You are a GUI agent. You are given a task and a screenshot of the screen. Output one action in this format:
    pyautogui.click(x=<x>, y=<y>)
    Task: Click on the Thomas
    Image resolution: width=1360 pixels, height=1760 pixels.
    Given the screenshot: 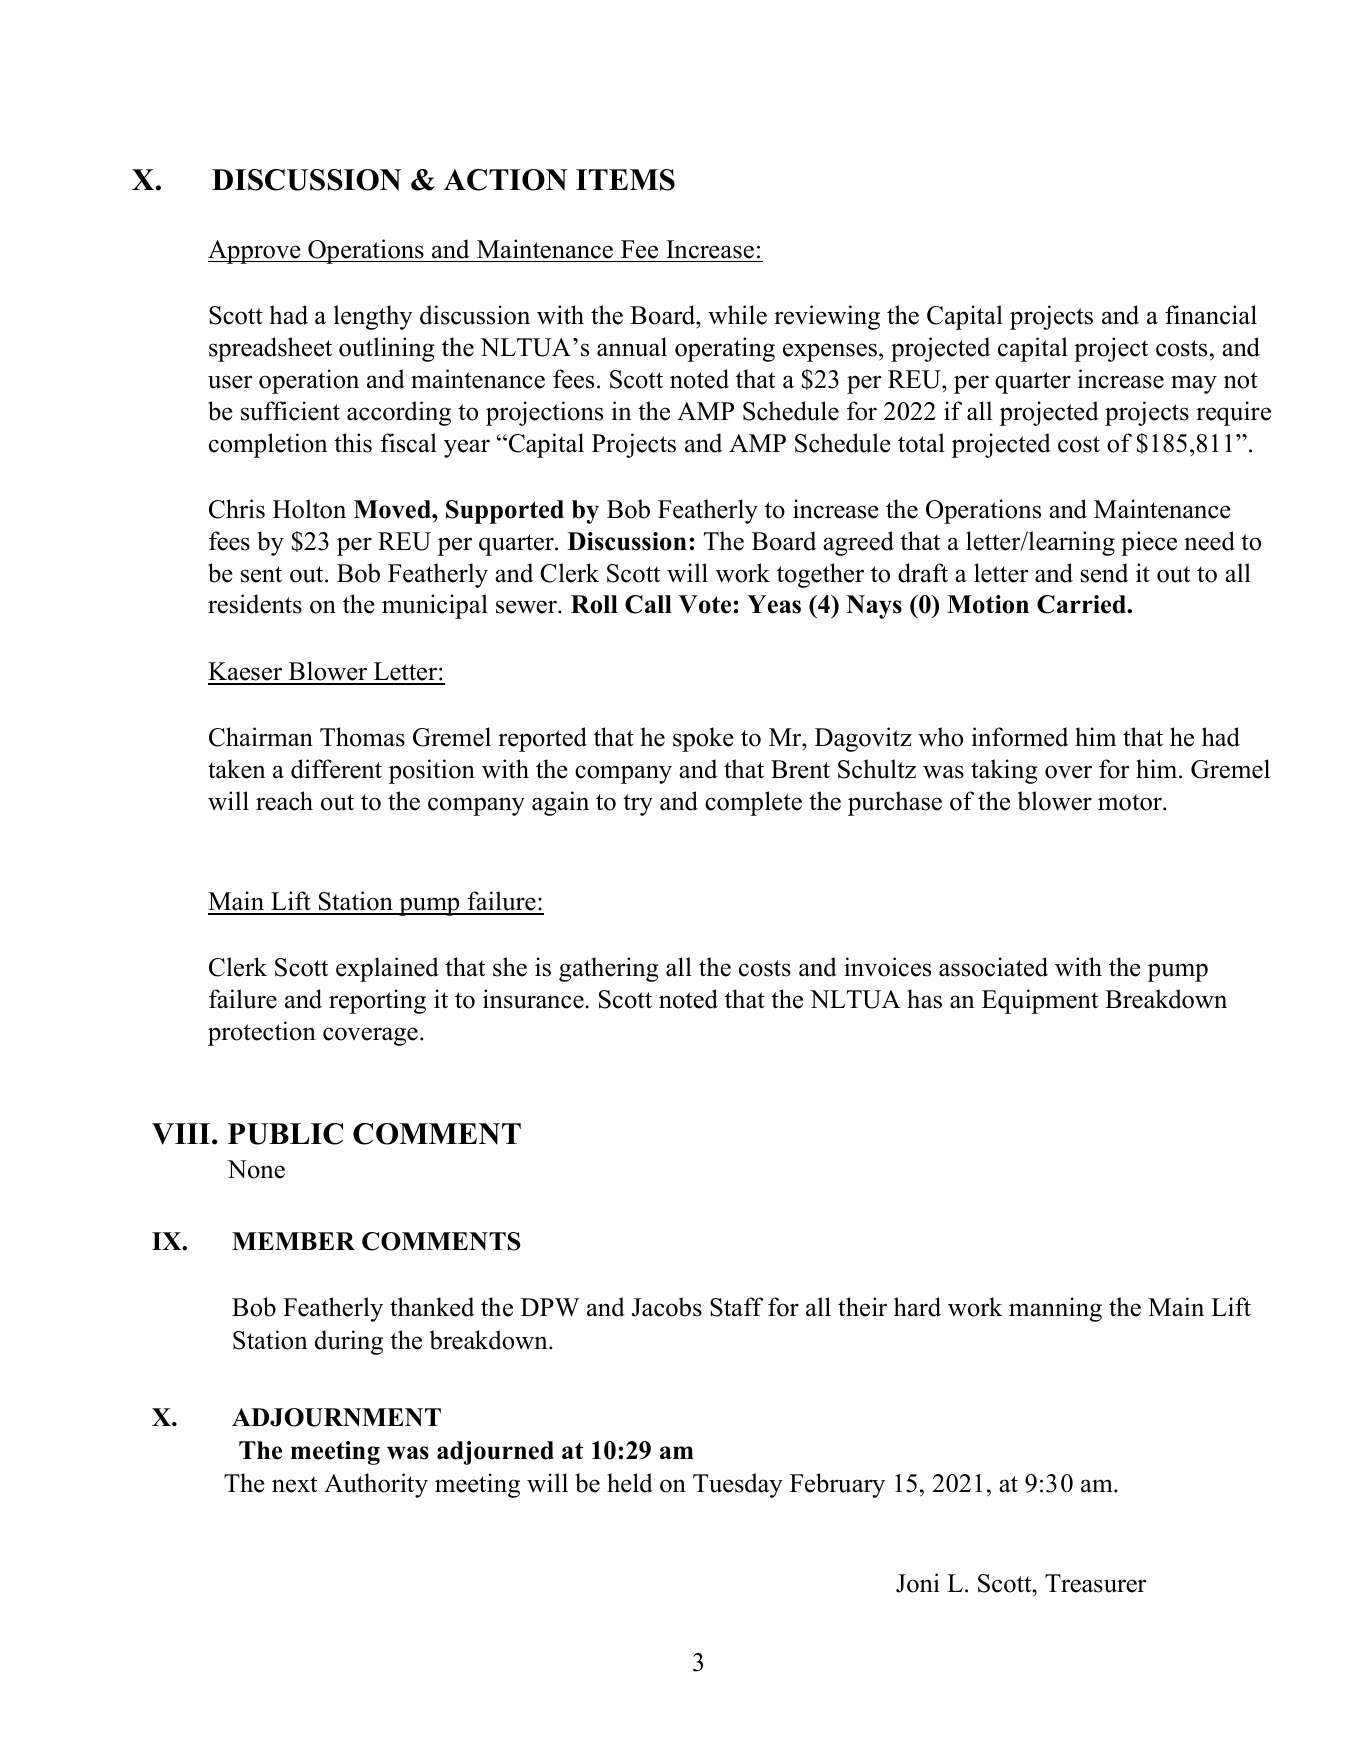 What is the action you would take?
    pyautogui.click(x=362, y=737)
